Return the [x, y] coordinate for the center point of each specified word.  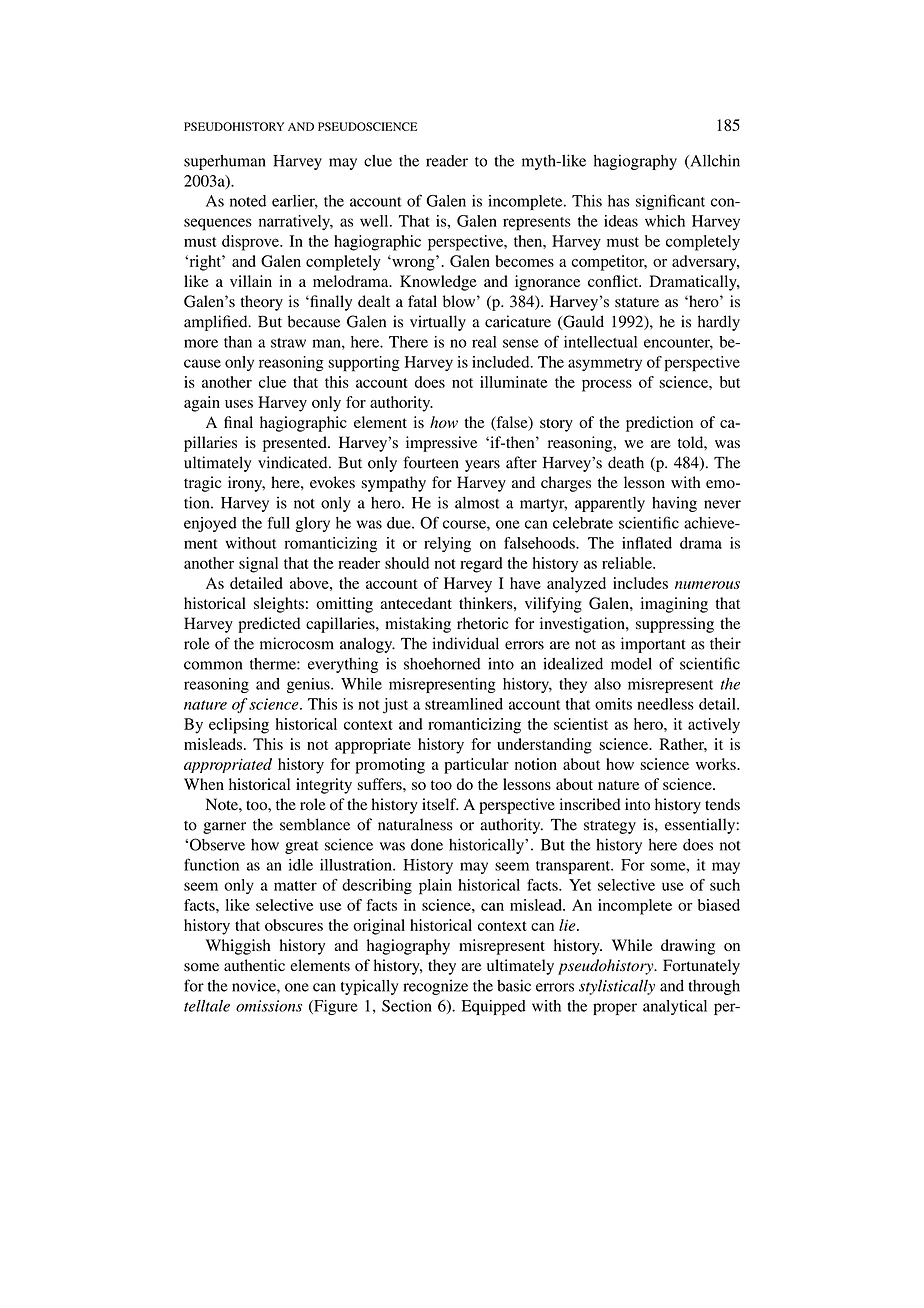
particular [476, 766]
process [607, 385]
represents [537, 224]
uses [239, 404]
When [204, 784]
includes [640, 583]
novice [255, 985]
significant [670, 202]
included [502, 362]
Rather [683, 745]
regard [481, 565]
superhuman [225, 162]
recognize [435, 987]
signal [258, 565]
